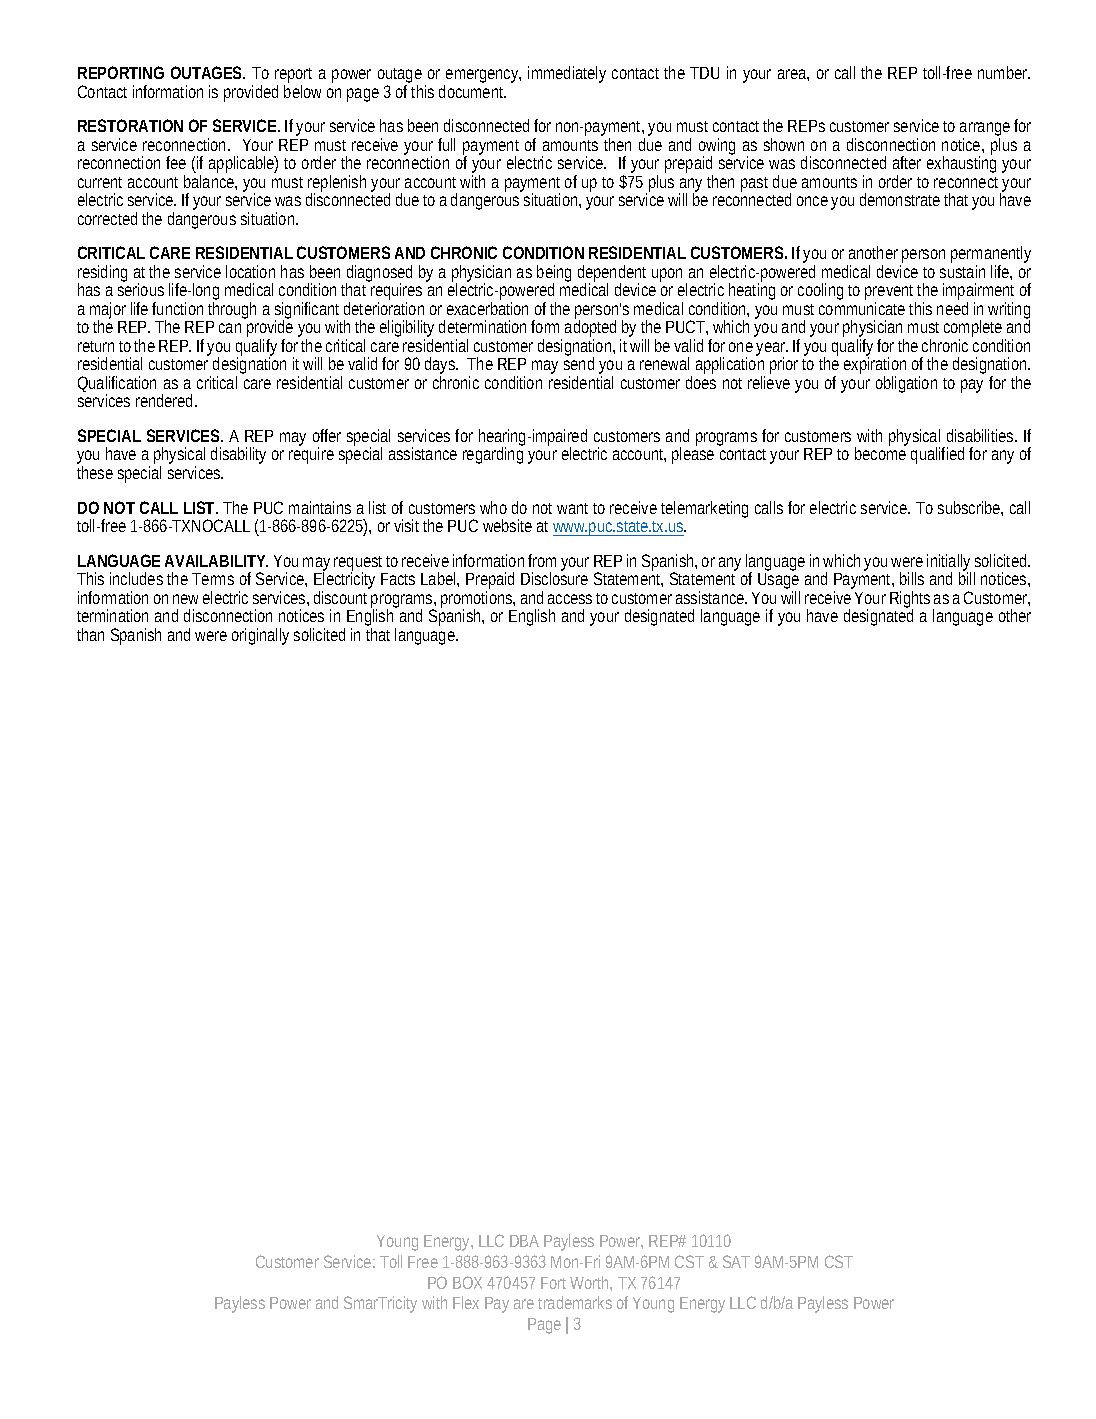  I want to click on after, so click(907, 162).
